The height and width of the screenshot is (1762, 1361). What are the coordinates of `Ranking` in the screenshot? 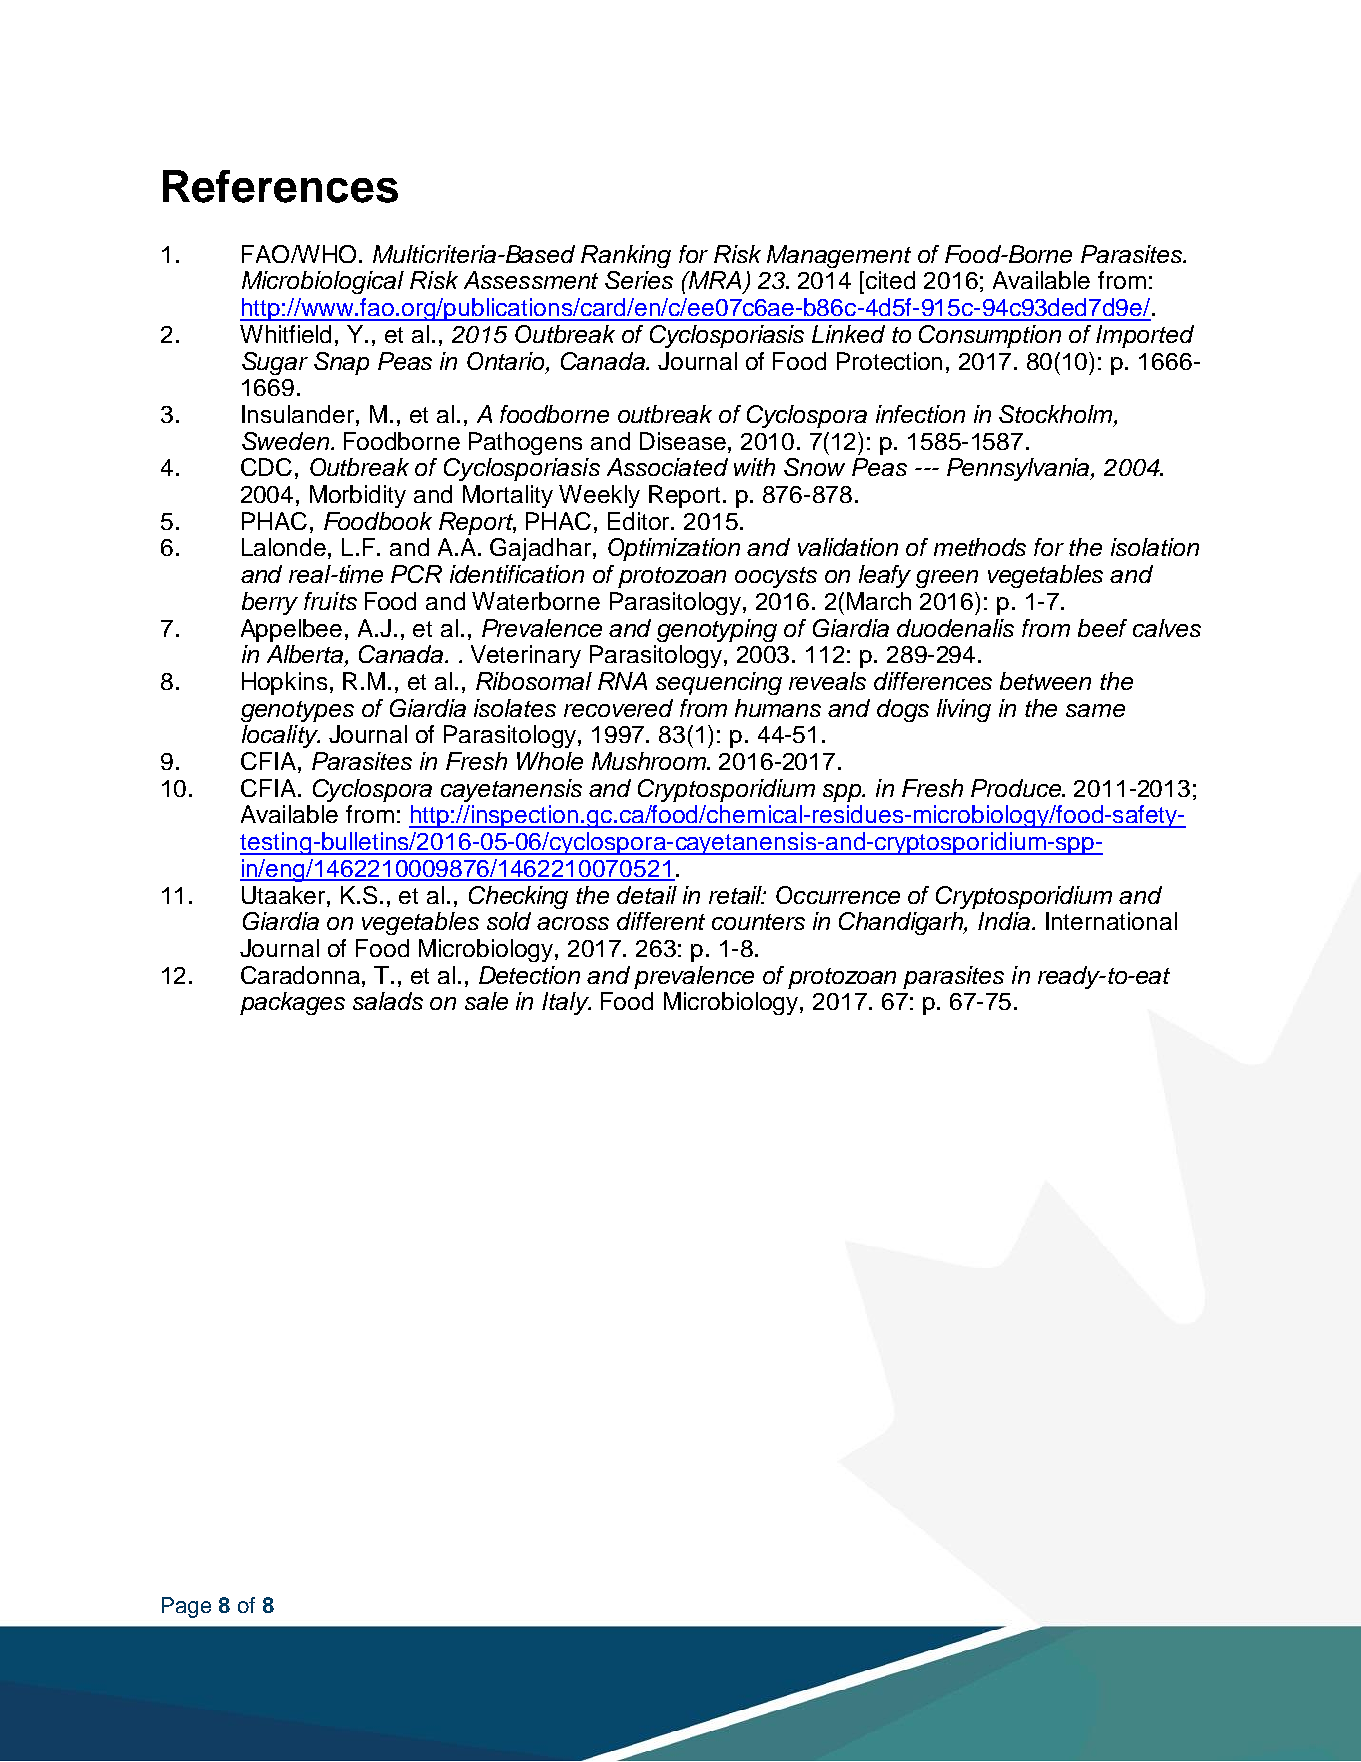 It's located at (626, 256).
